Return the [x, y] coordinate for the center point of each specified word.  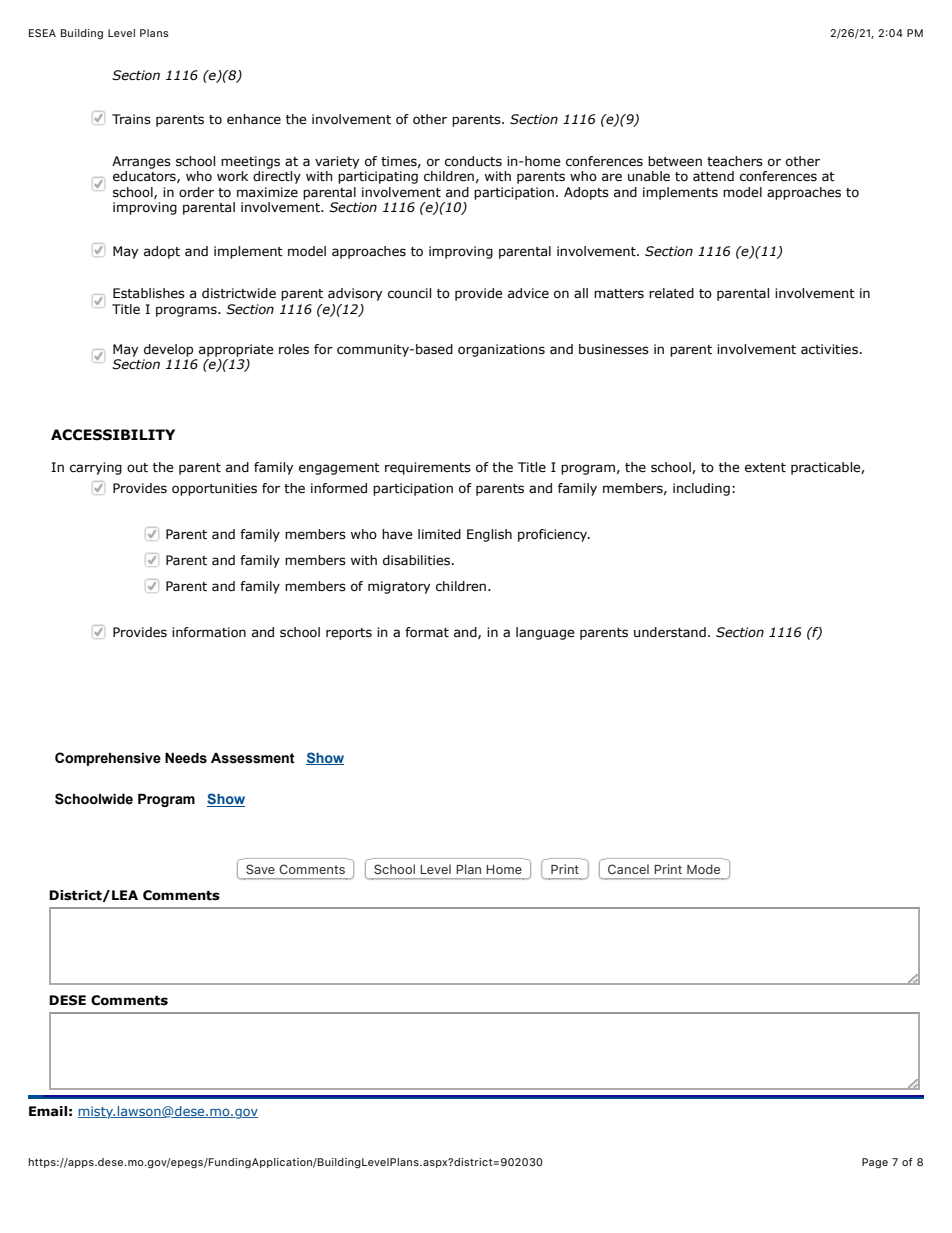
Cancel [628, 869]
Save [260, 869]
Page [875, 1163]
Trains [131, 119]
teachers [735, 161]
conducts [473, 161]
